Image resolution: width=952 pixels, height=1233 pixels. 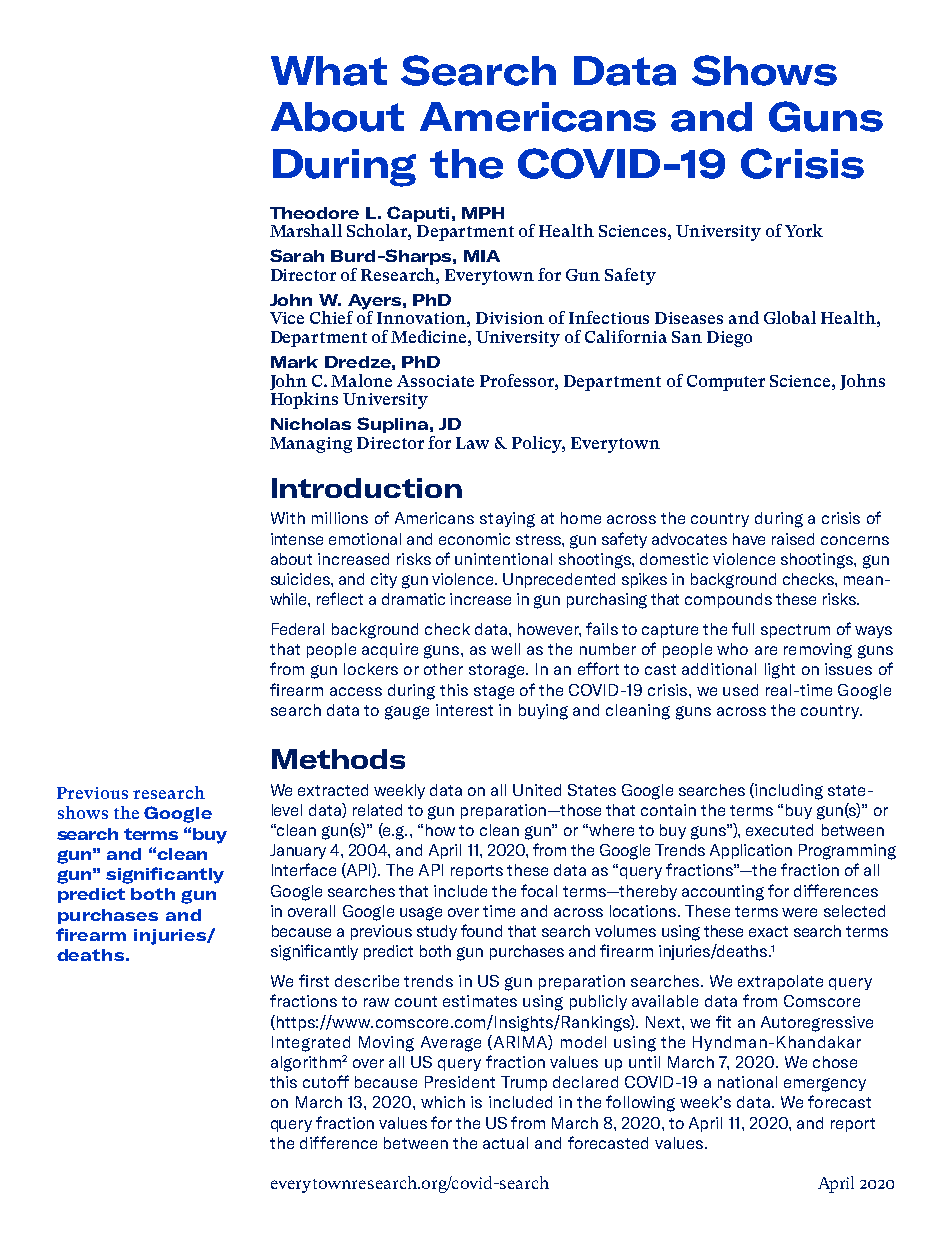 I want to click on Malone, so click(x=361, y=380).
